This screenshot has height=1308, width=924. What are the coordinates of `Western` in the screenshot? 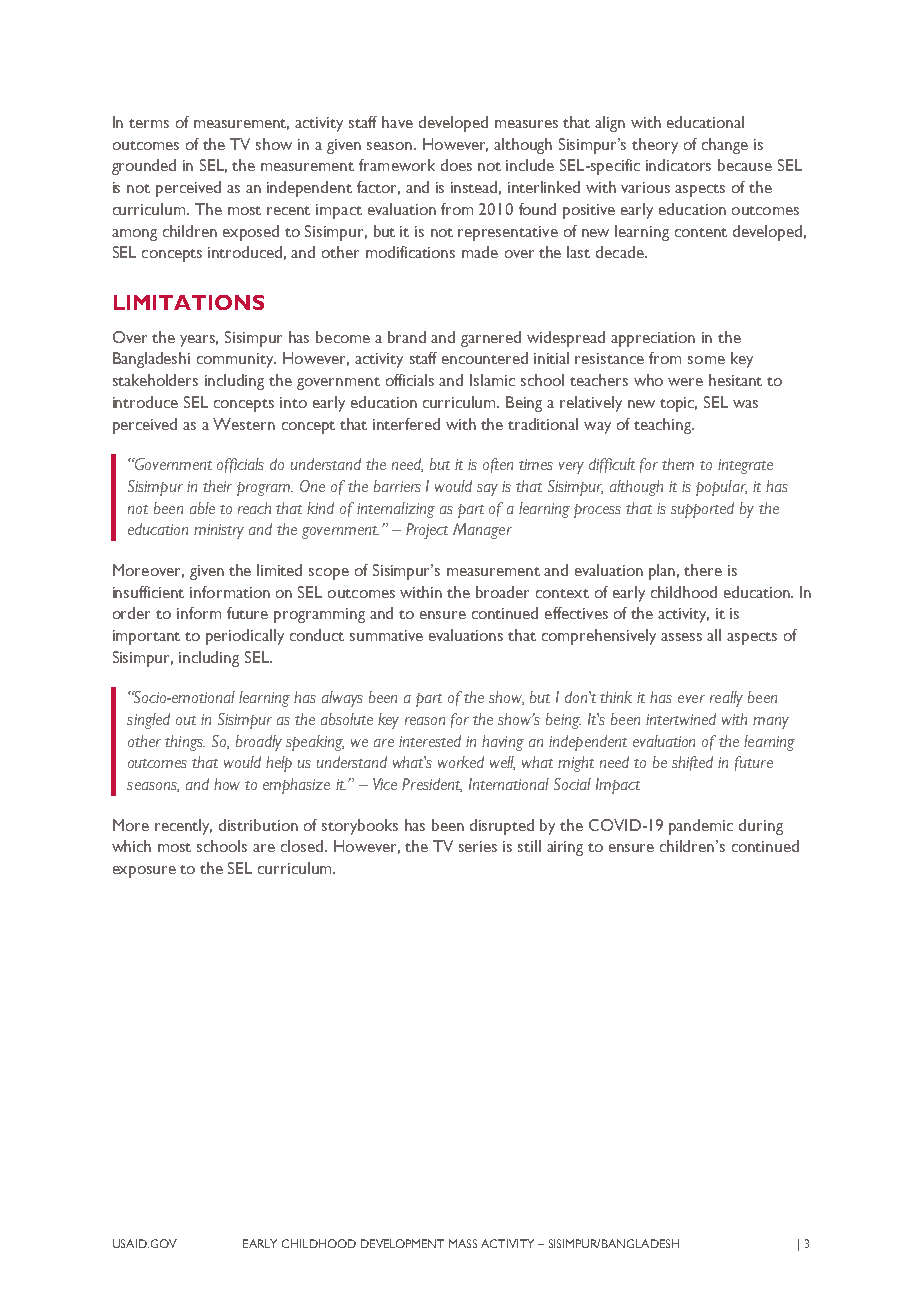 It's located at (244, 424).
